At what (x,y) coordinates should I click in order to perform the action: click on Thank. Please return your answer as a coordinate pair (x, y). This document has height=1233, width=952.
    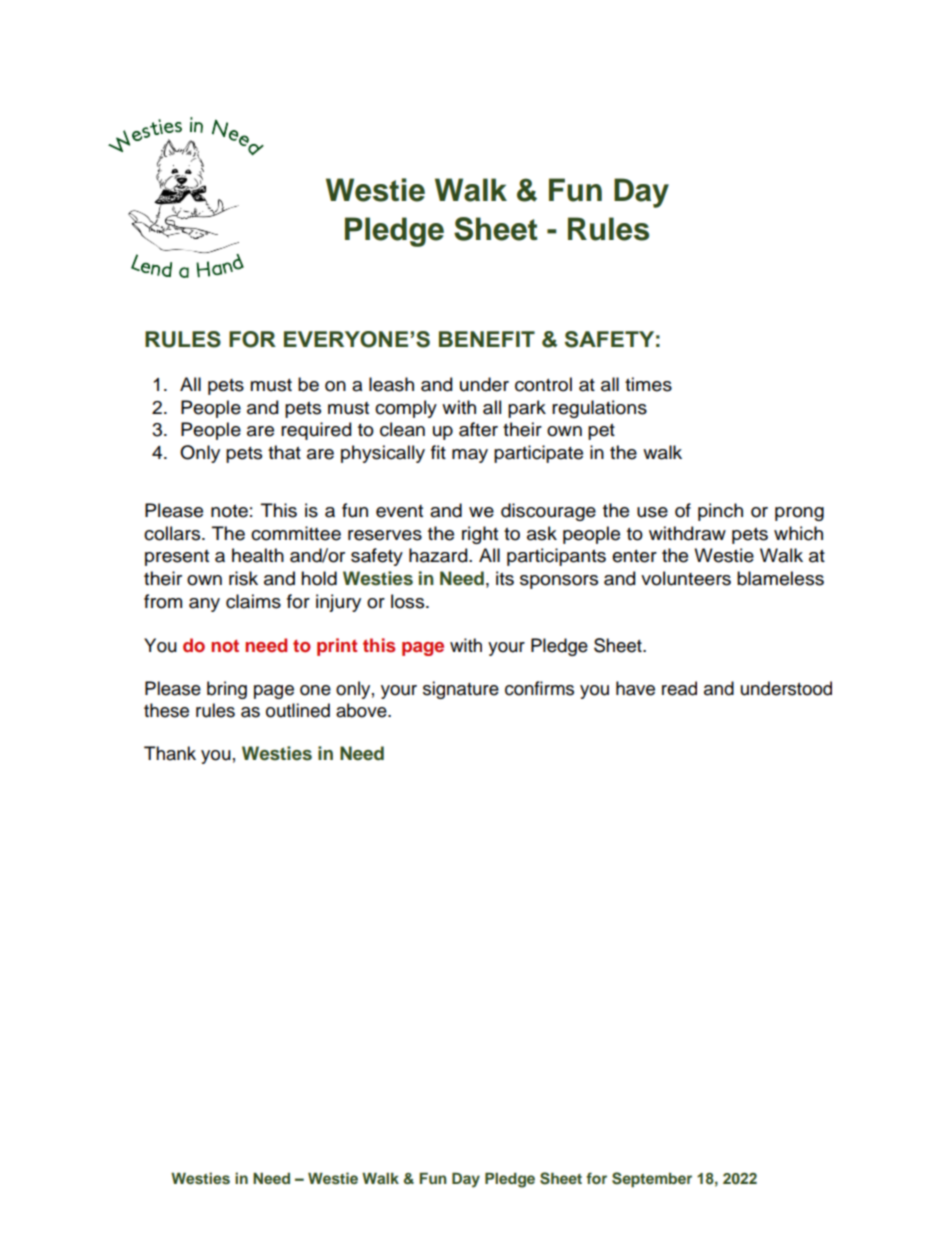
    Looking at the image, I should click on (170, 753).
